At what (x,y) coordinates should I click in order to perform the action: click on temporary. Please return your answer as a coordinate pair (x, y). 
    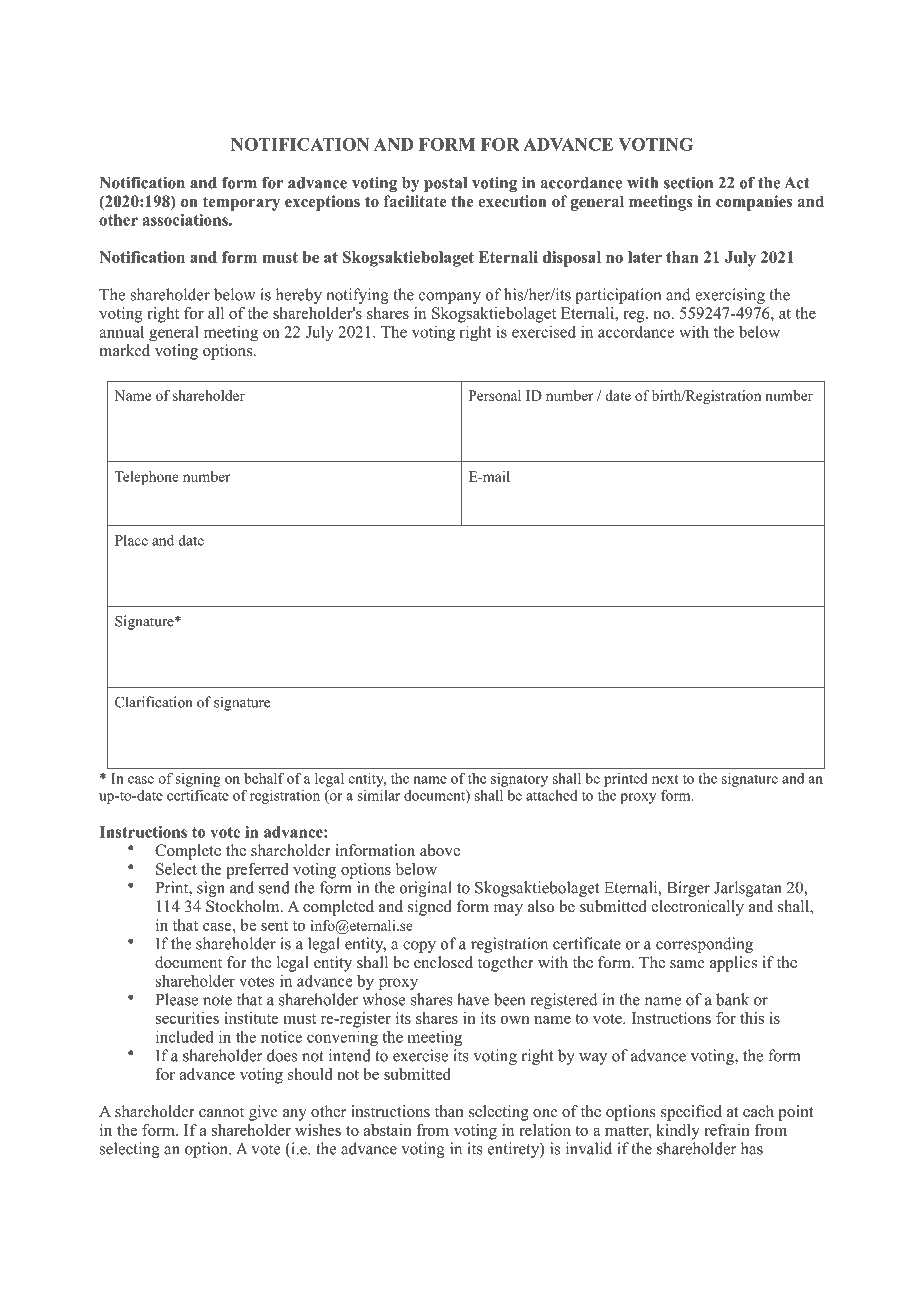
    Looking at the image, I should click on (241, 203).
